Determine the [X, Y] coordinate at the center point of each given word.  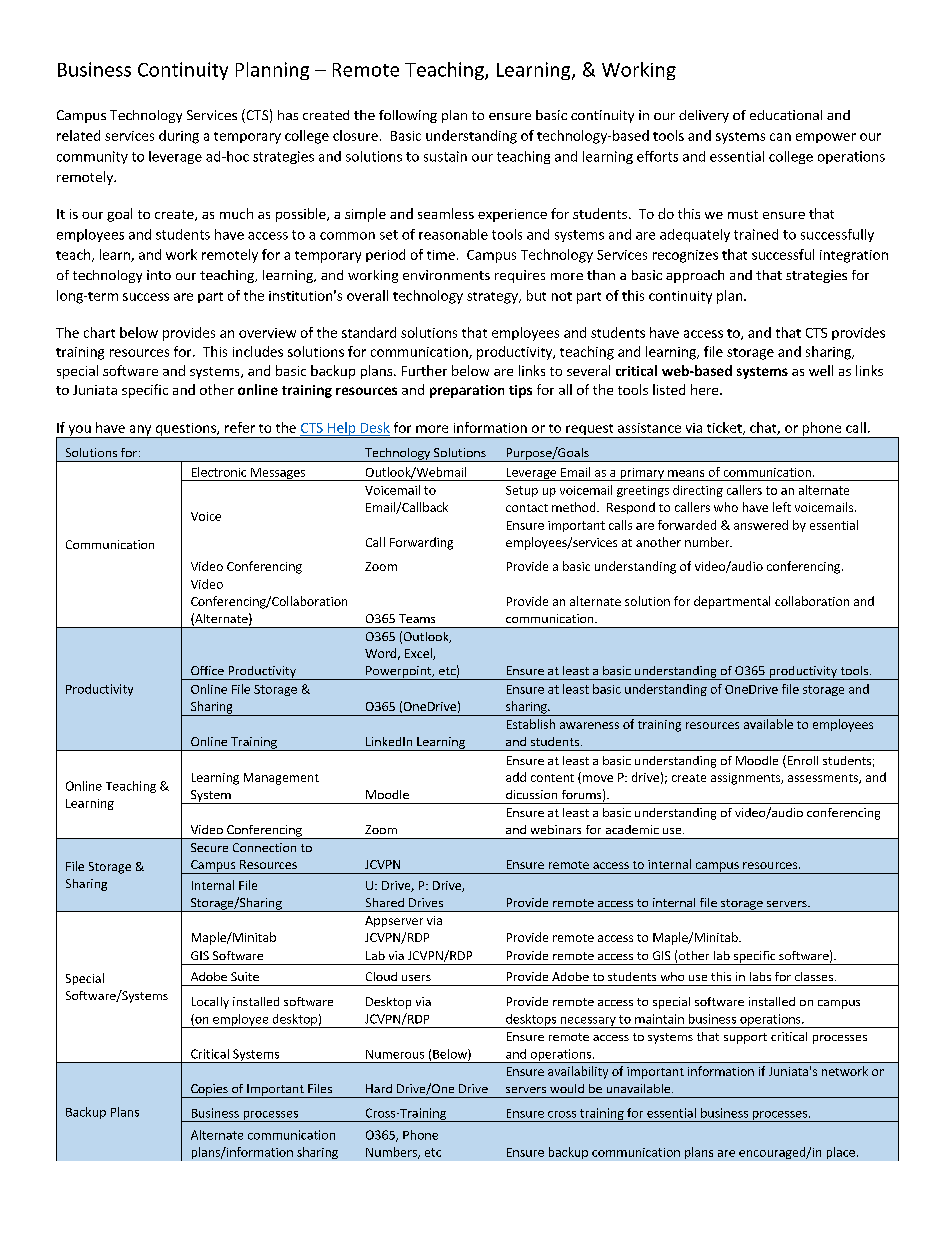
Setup [522, 491]
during [179, 137]
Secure [209, 847]
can [780, 137]
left [782, 507]
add [516, 777]
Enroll [801, 761]
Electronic [219, 472]
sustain [445, 156]
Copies [209, 1091]
